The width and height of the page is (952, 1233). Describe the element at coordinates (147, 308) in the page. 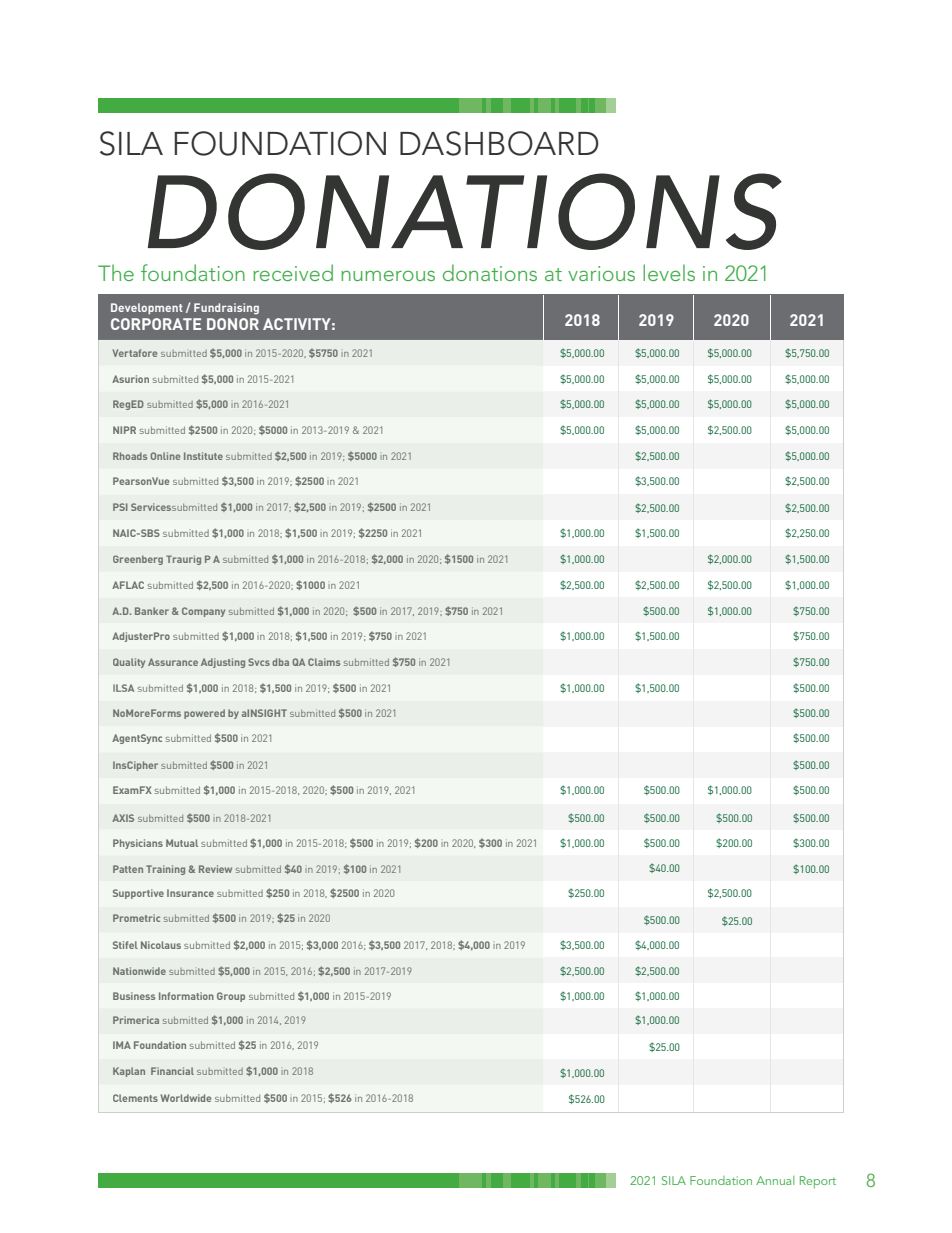

I see `Development` at that location.
